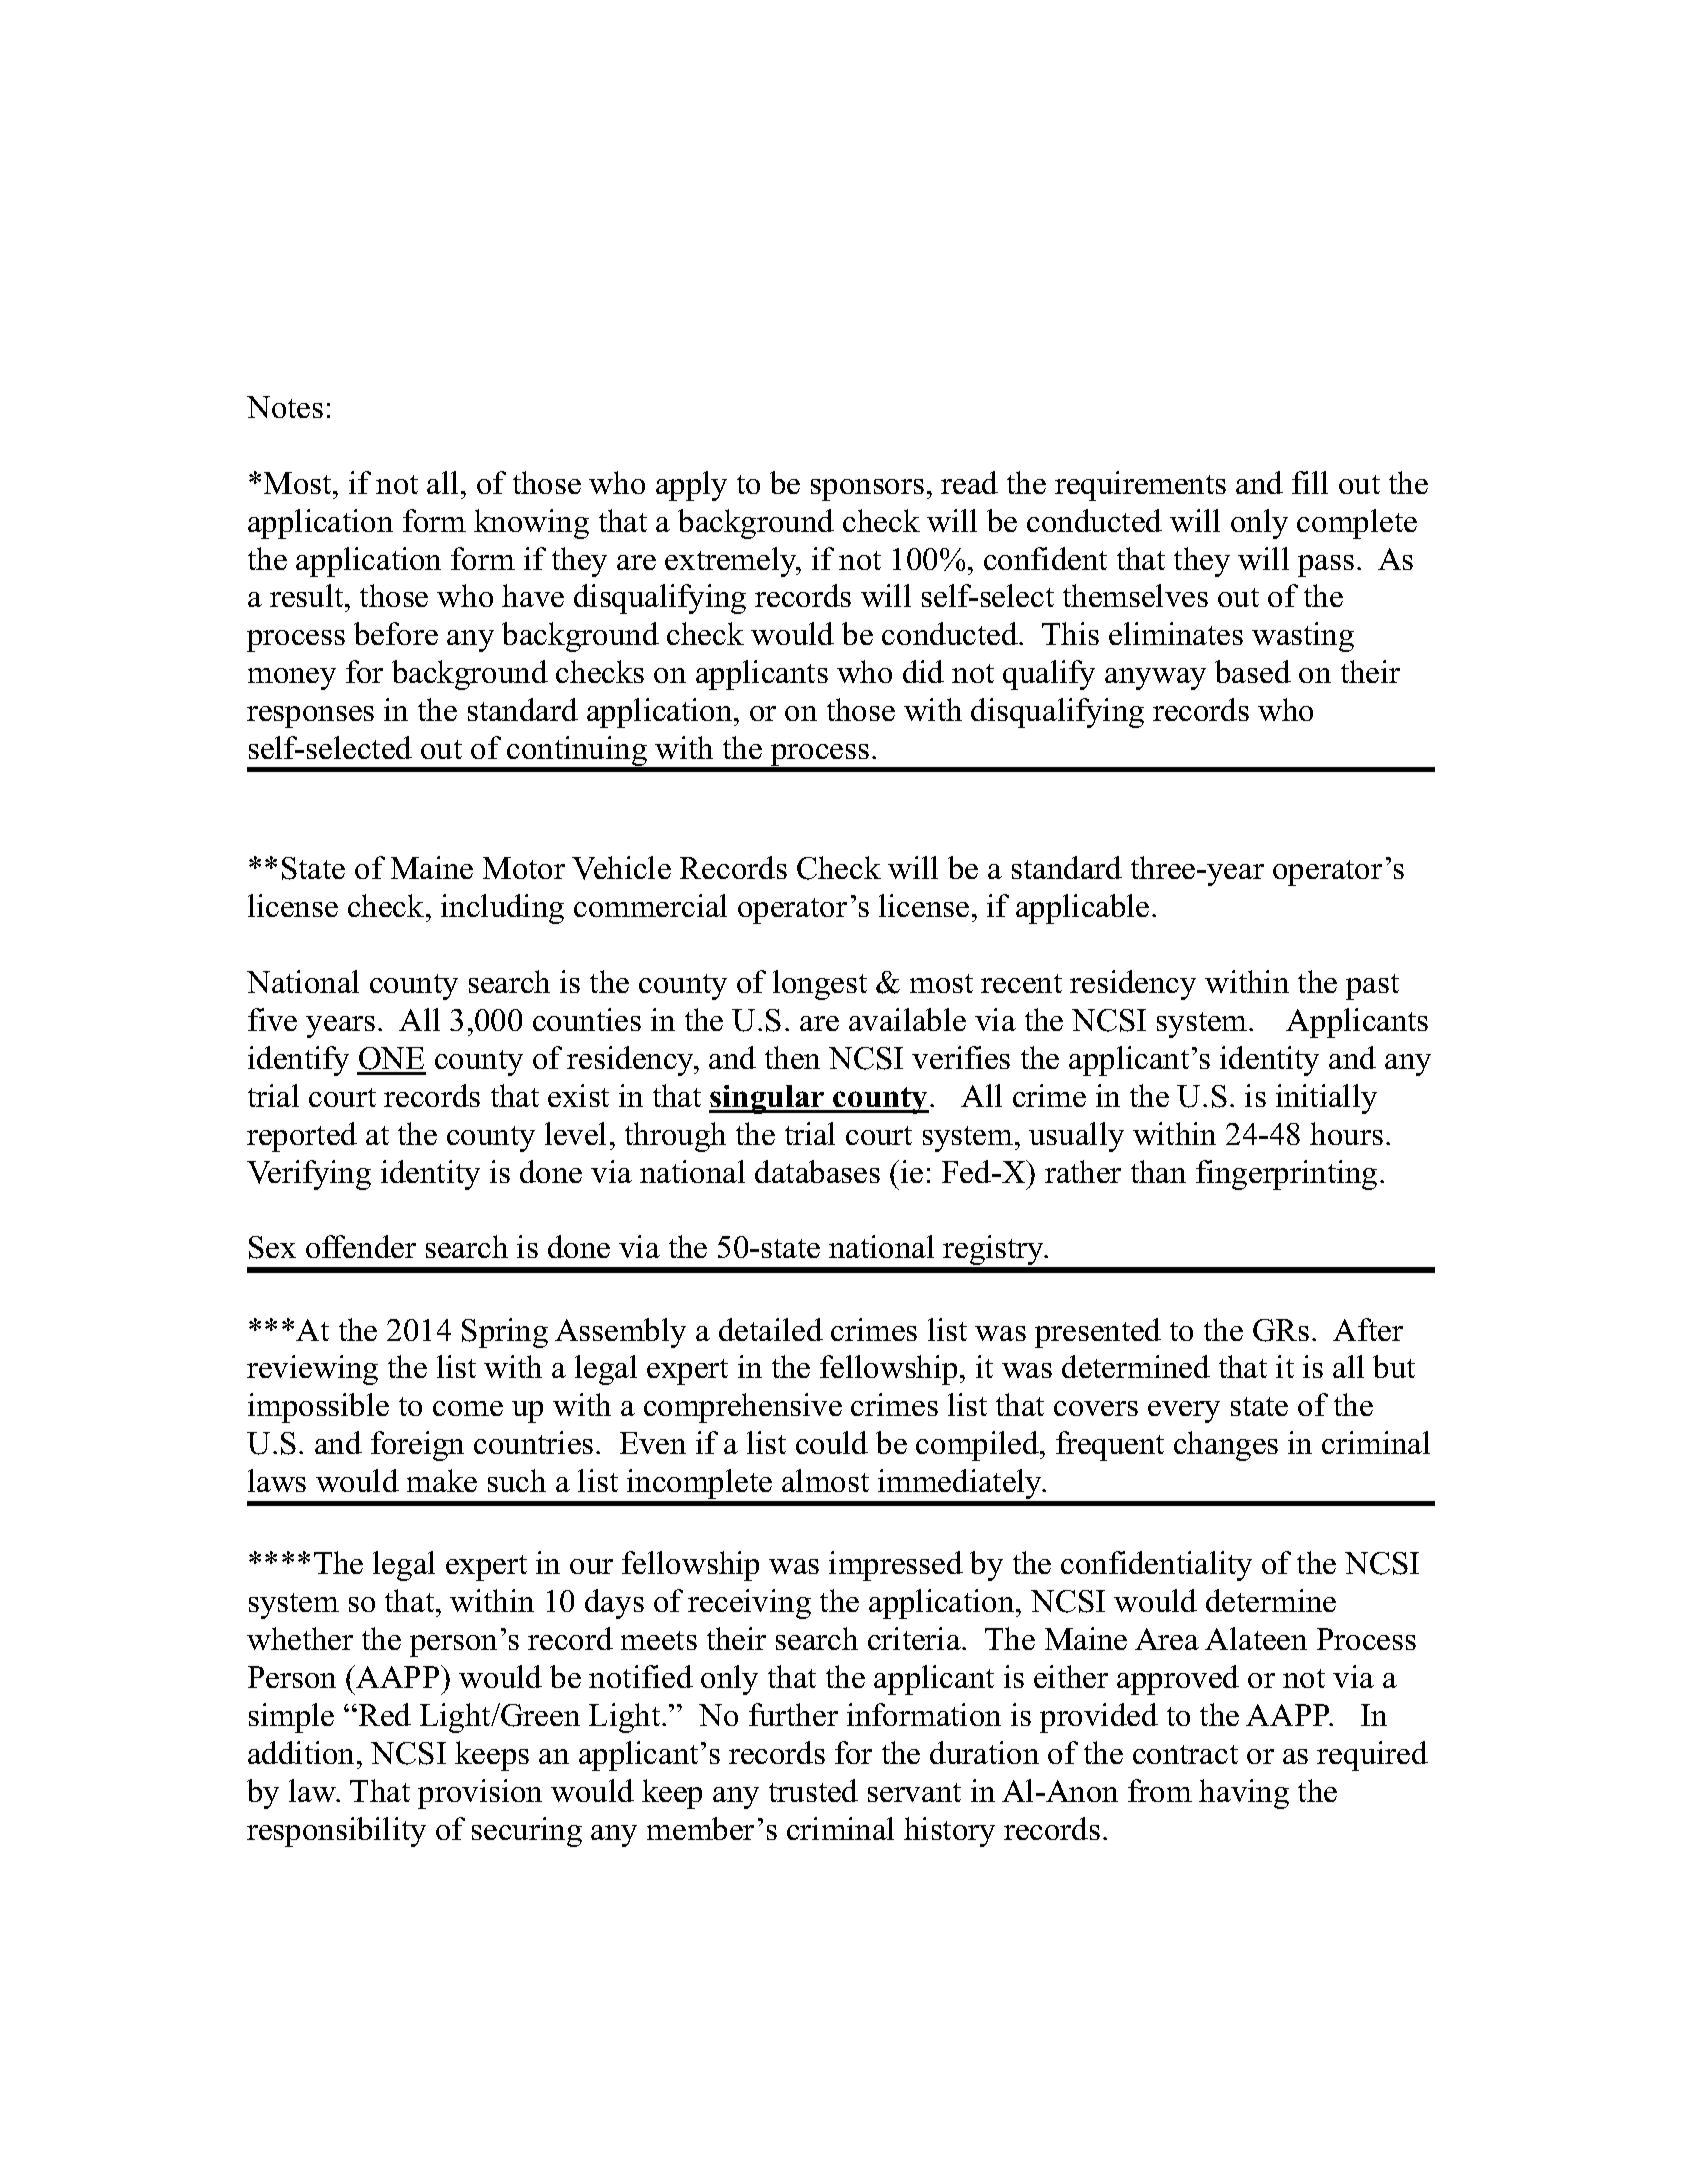 This page has width=1682, height=2177. What do you see at coordinates (1326, 1099) in the page?
I see `initially` at bounding box center [1326, 1099].
